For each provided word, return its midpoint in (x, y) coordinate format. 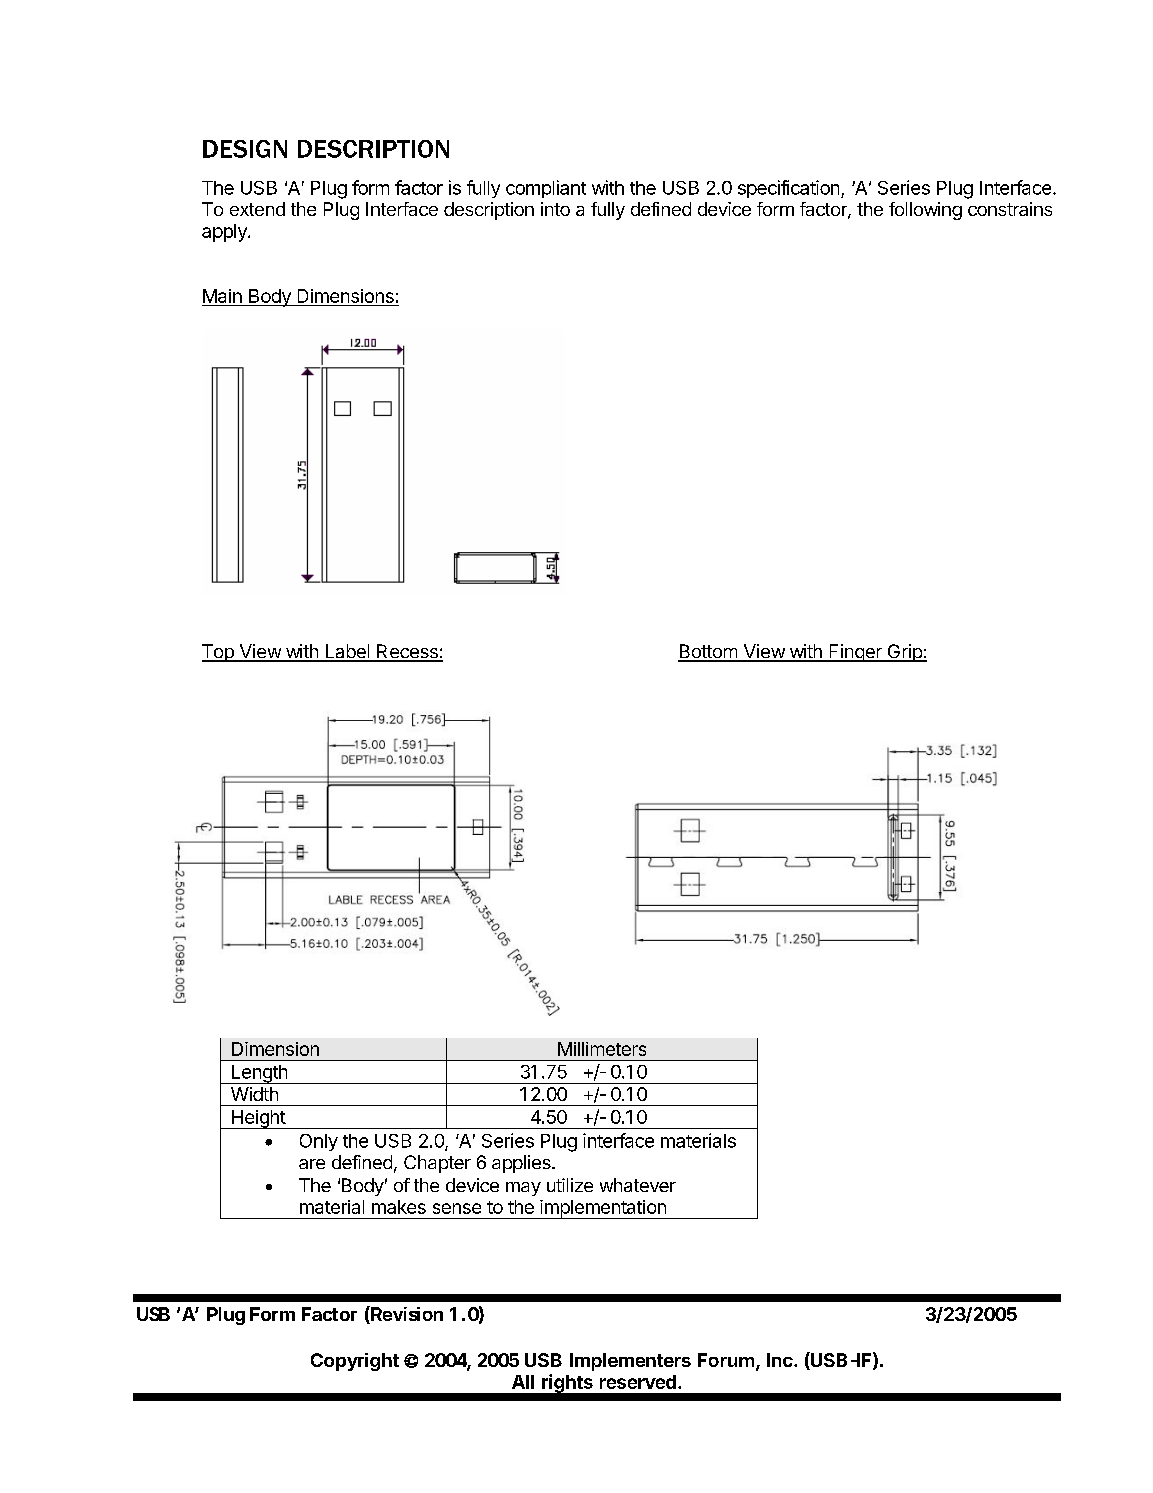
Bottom (708, 652)
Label (347, 652)
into (555, 209)
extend (257, 209)
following (925, 211)
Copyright (355, 1362)
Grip (904, 653)
